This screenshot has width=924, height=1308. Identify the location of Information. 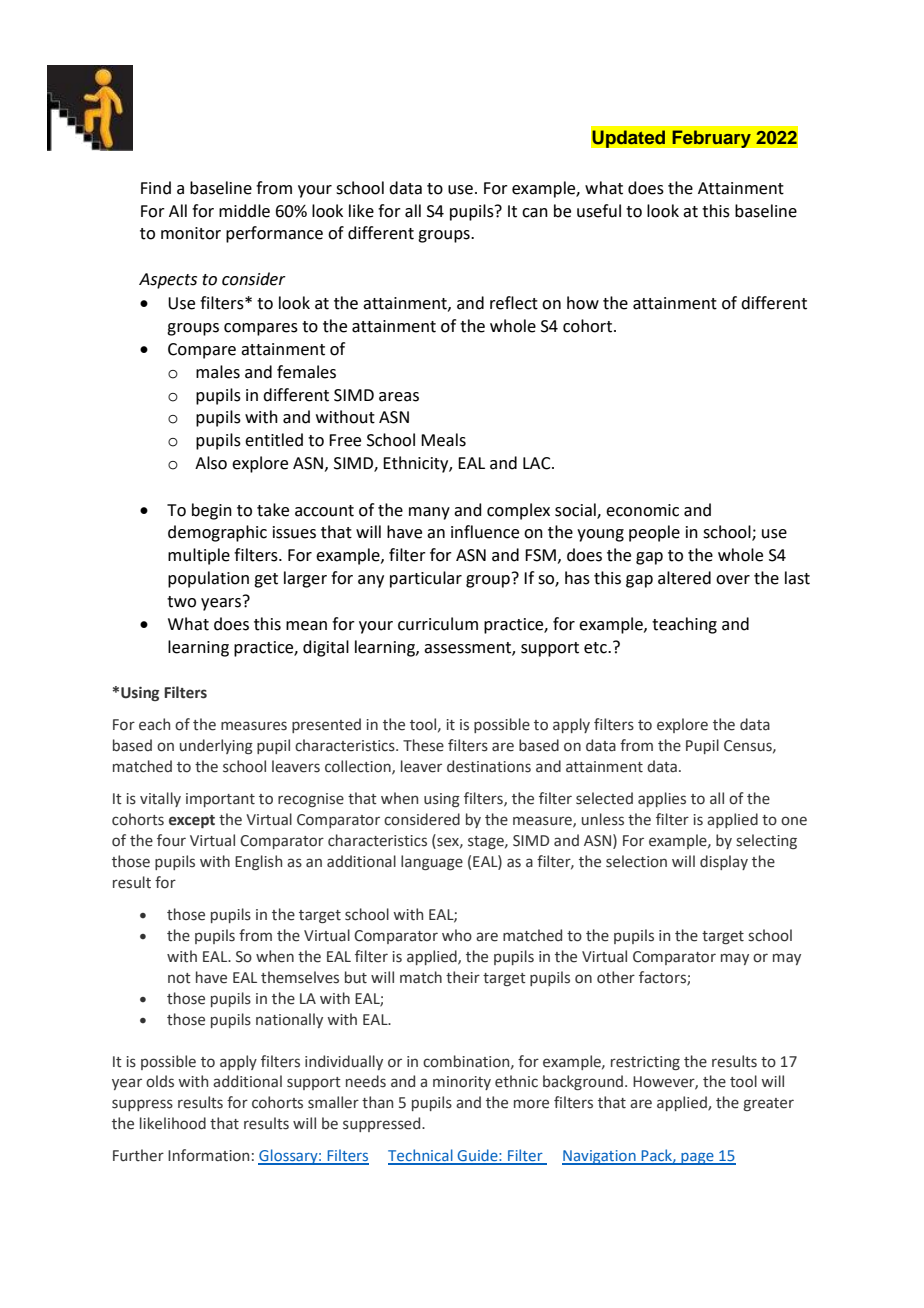
(208, 1155).
